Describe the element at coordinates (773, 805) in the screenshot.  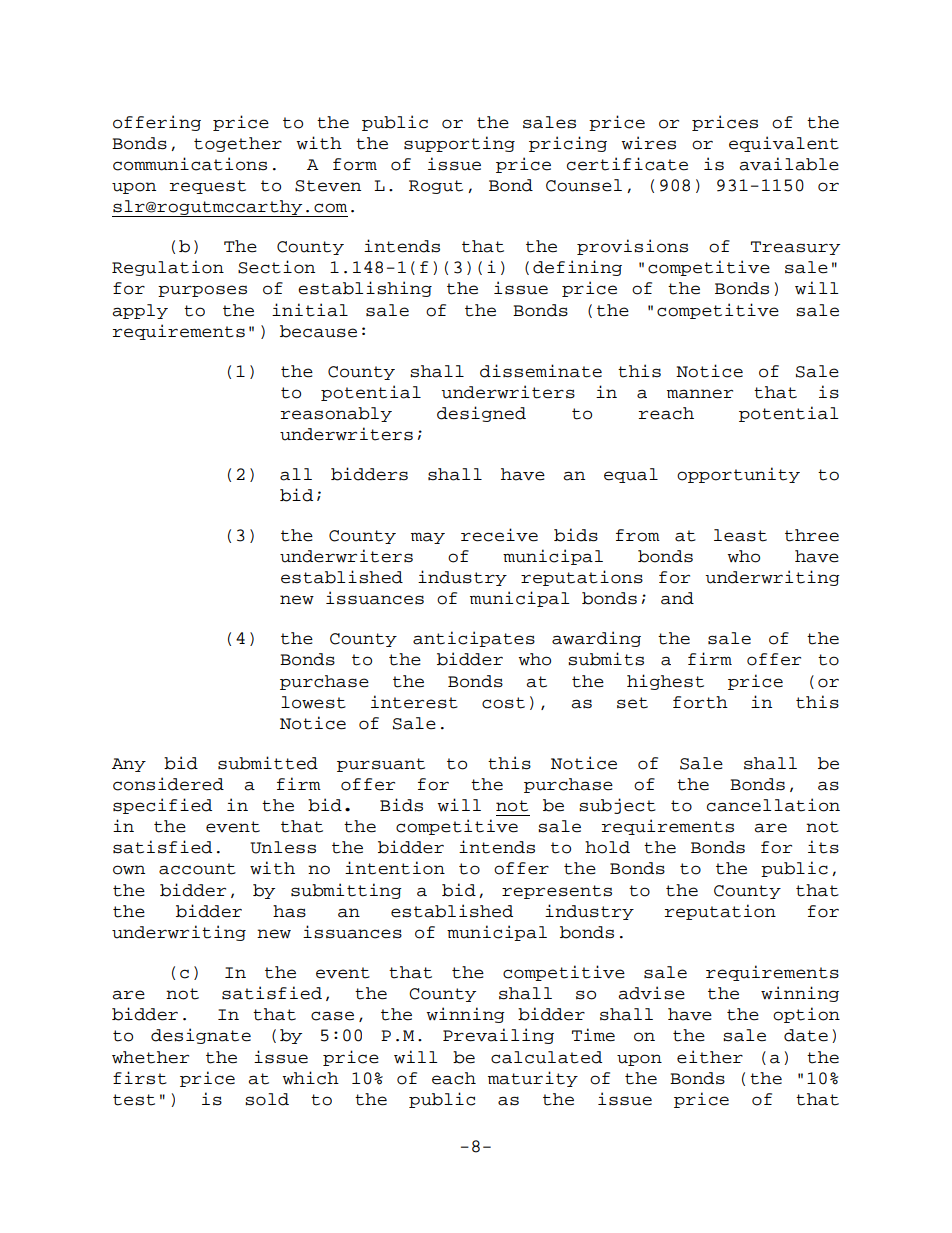
I see `cancellation` at that location.
